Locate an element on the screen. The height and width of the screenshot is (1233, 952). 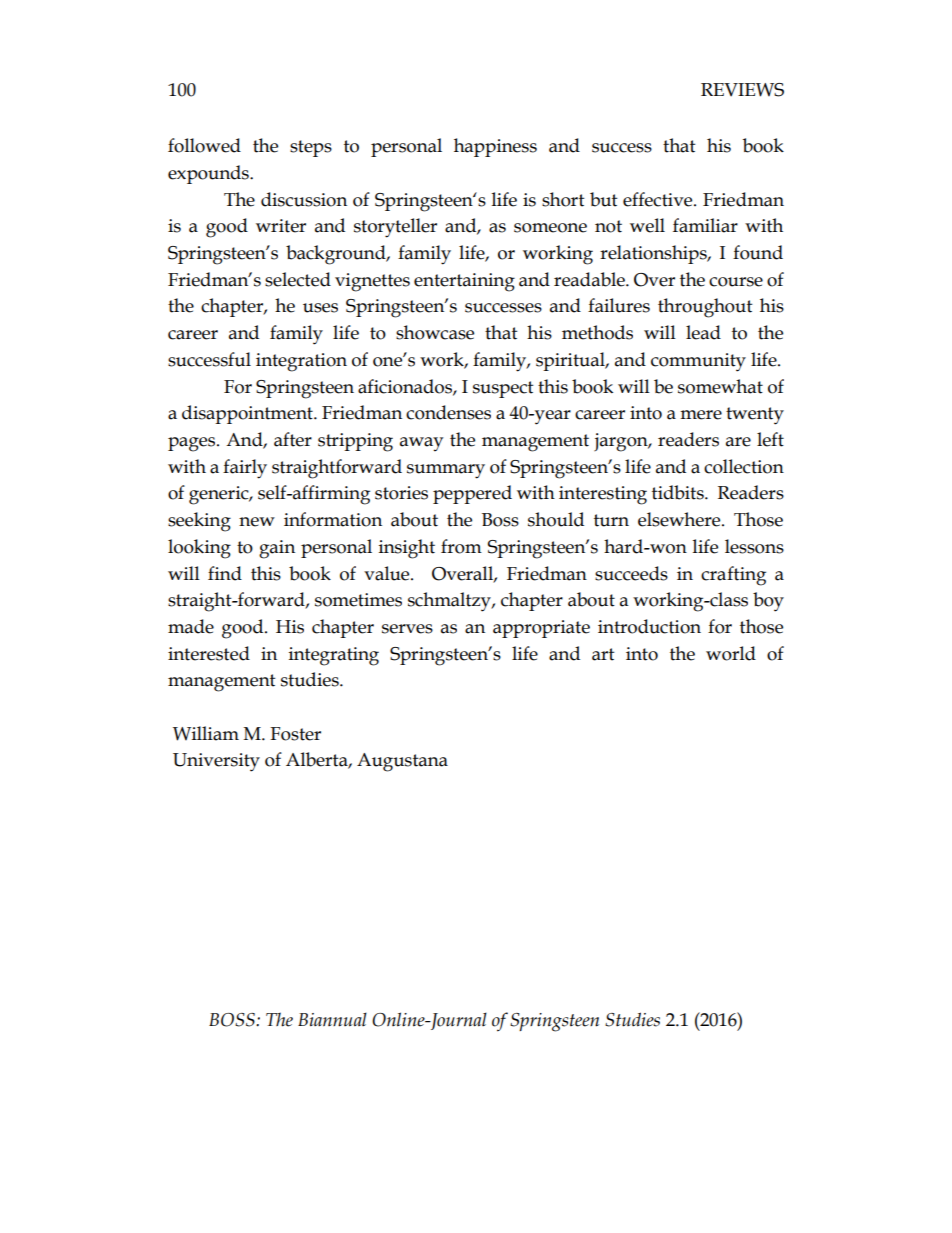
gain is located at coordinates (277, 549).
